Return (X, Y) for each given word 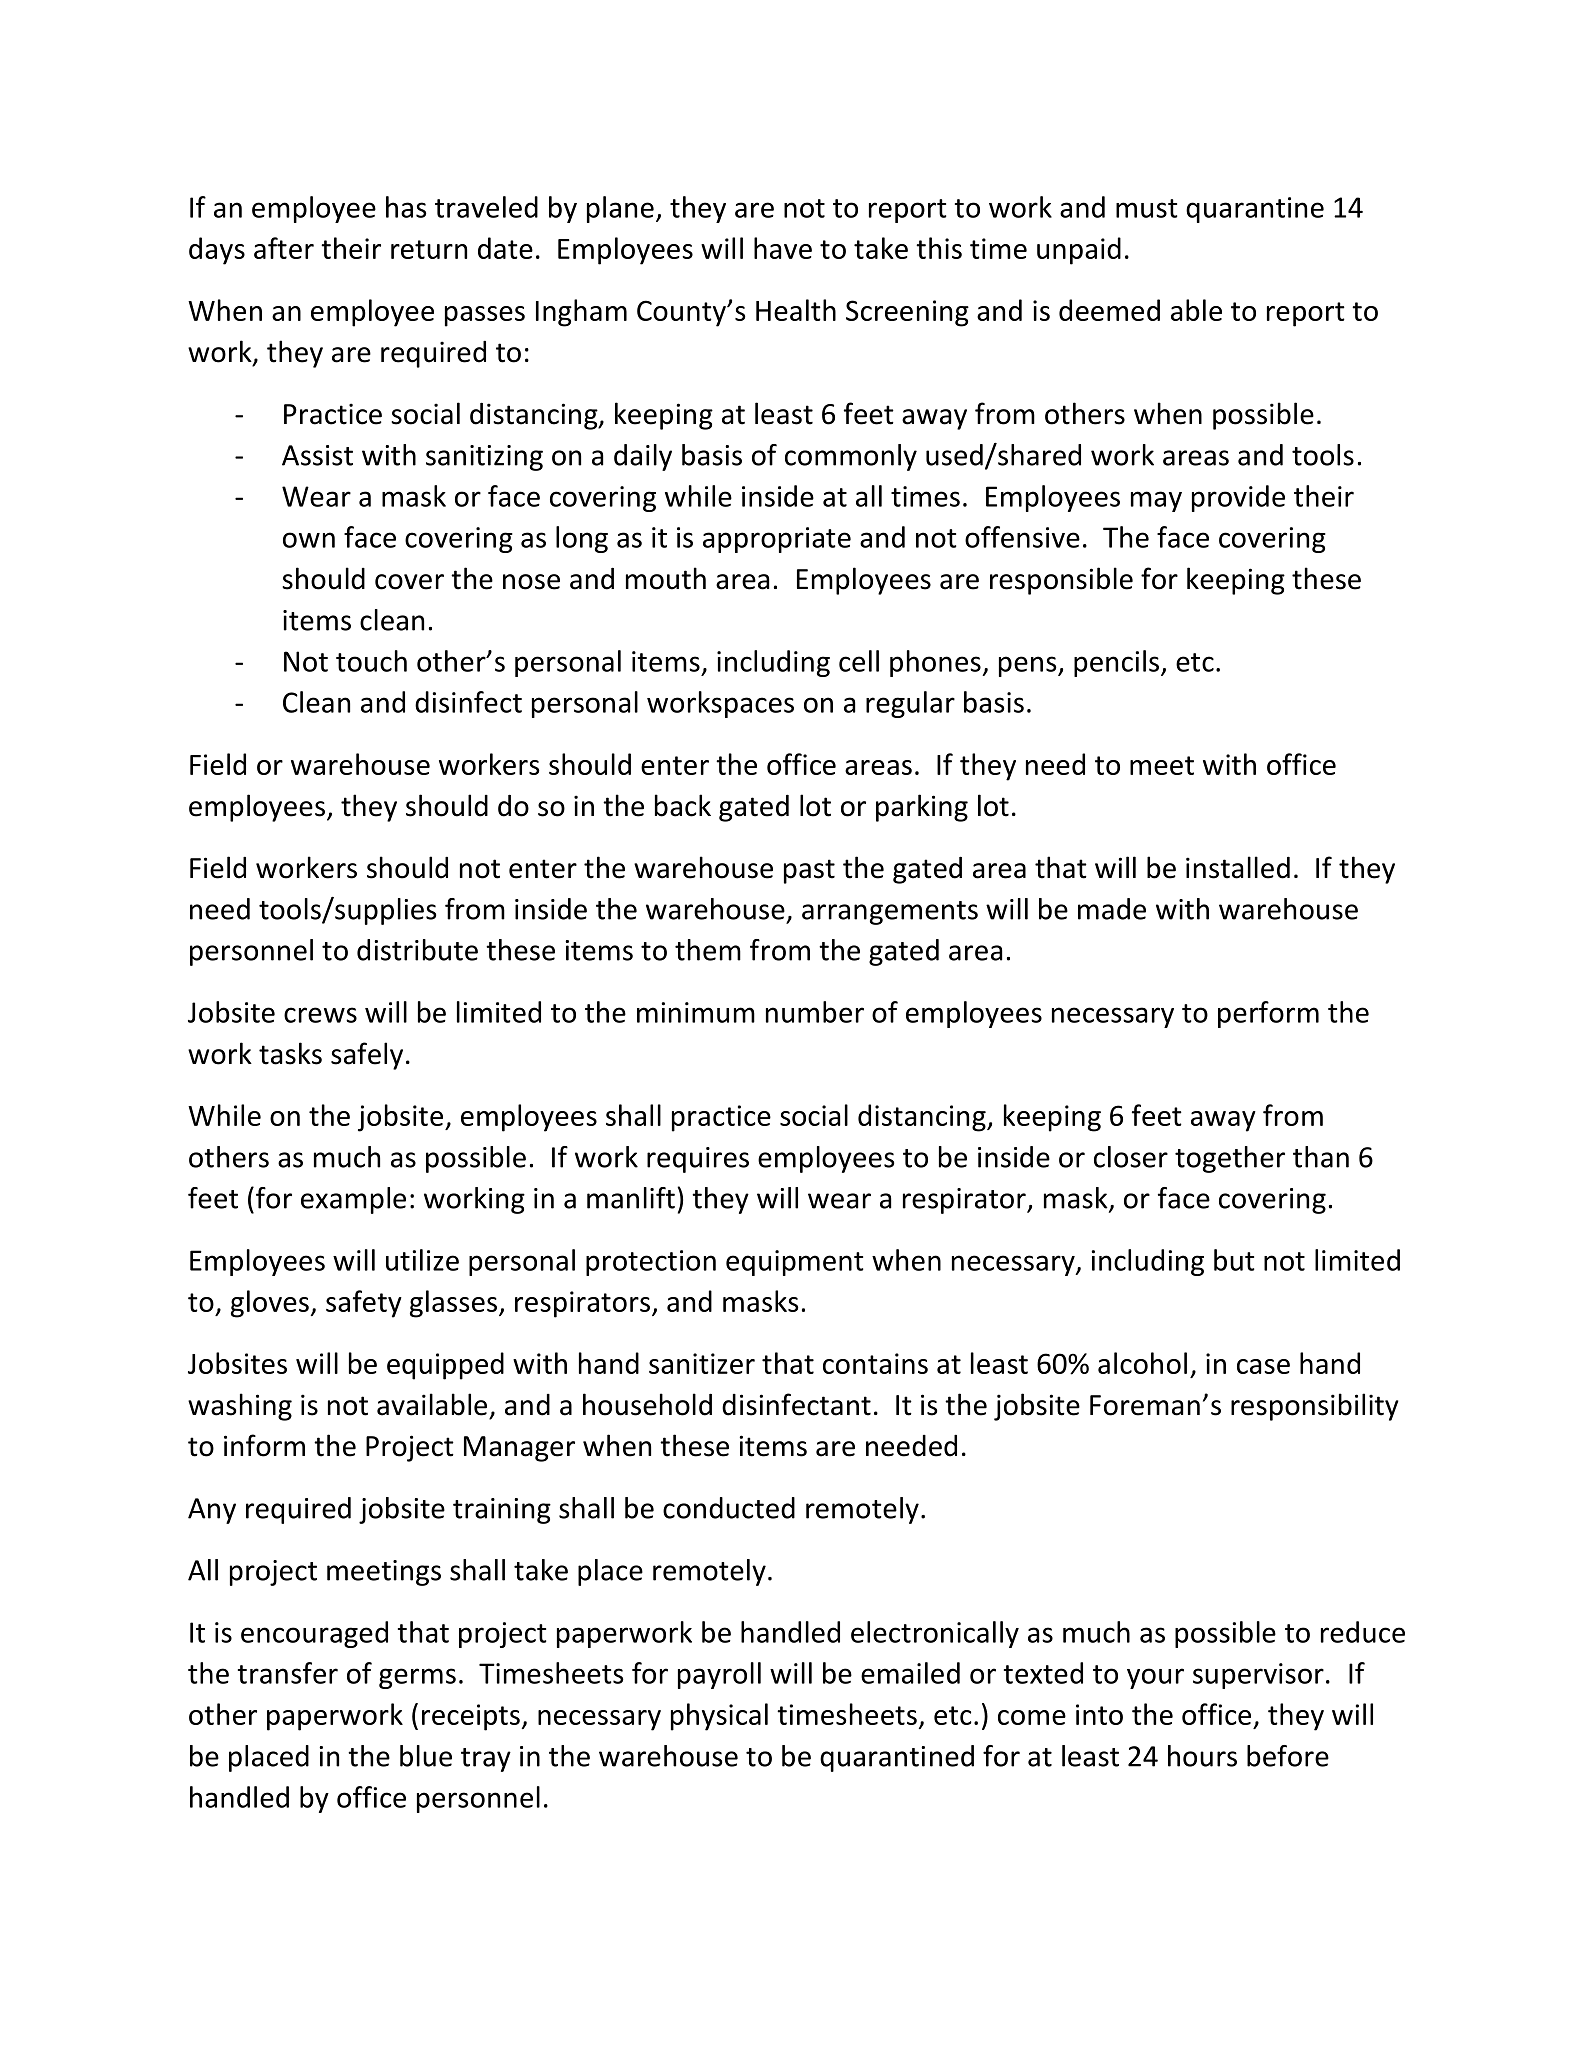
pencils (1118, 663)
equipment (795, 1263)
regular (910, 704)
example (353, 1200)
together (1230, 1159)
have (783, 248)
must (1147, 208)
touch (371, 661)
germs (417, 1678)
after (284, 248)
